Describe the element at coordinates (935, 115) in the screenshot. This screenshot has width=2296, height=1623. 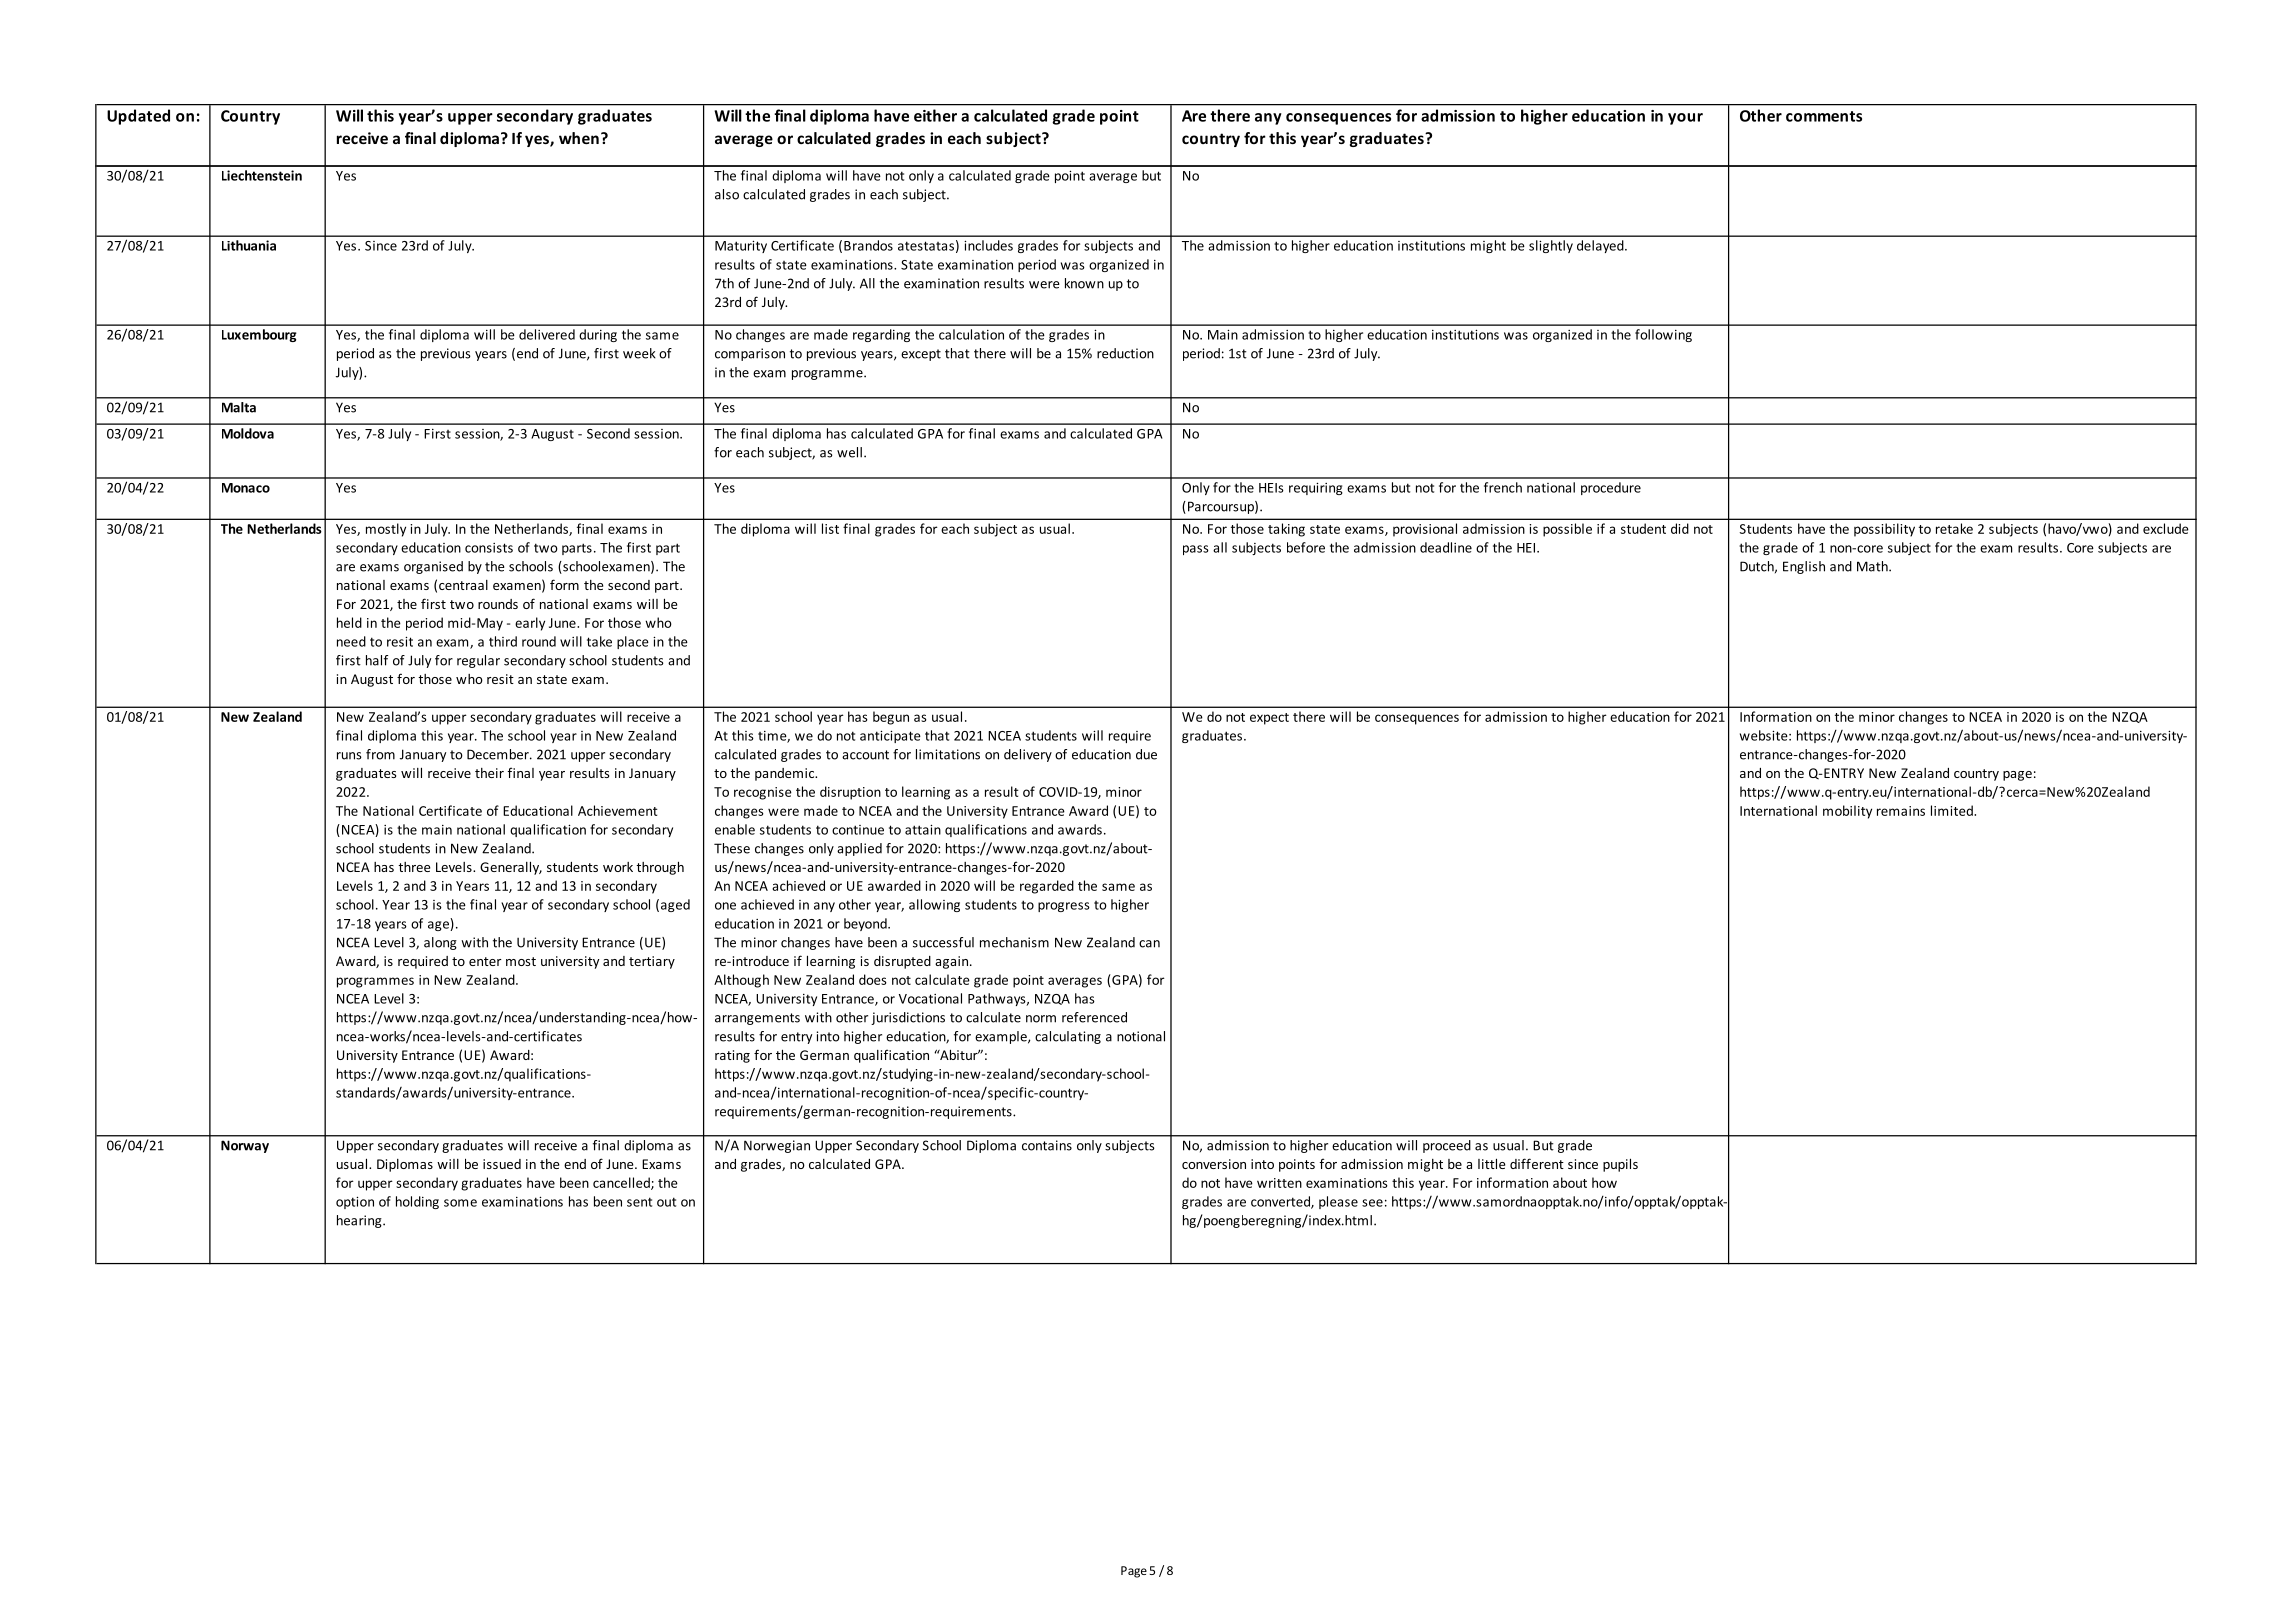
I see `either` at that location.
